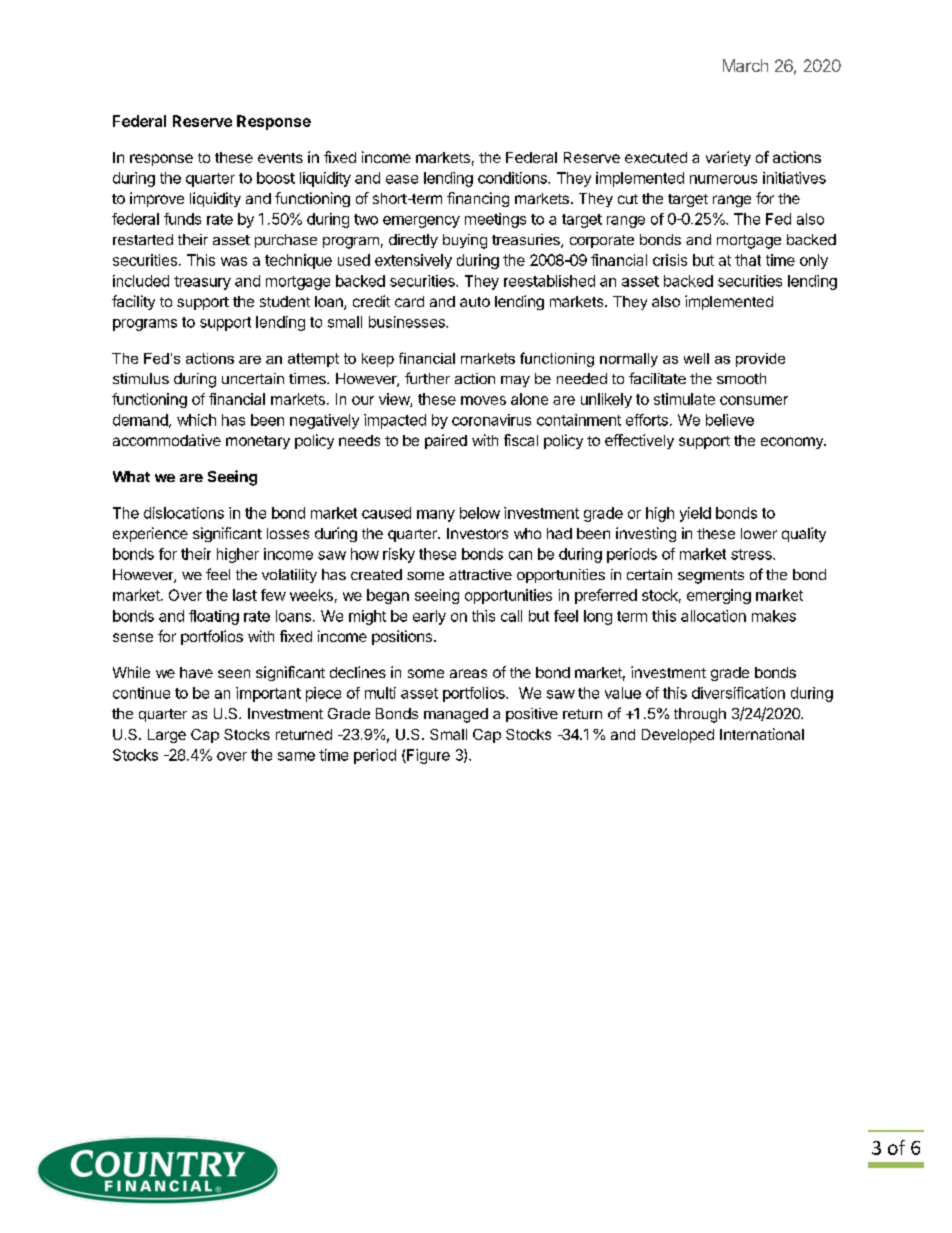  I want to click on auto, so click(475, 302).
